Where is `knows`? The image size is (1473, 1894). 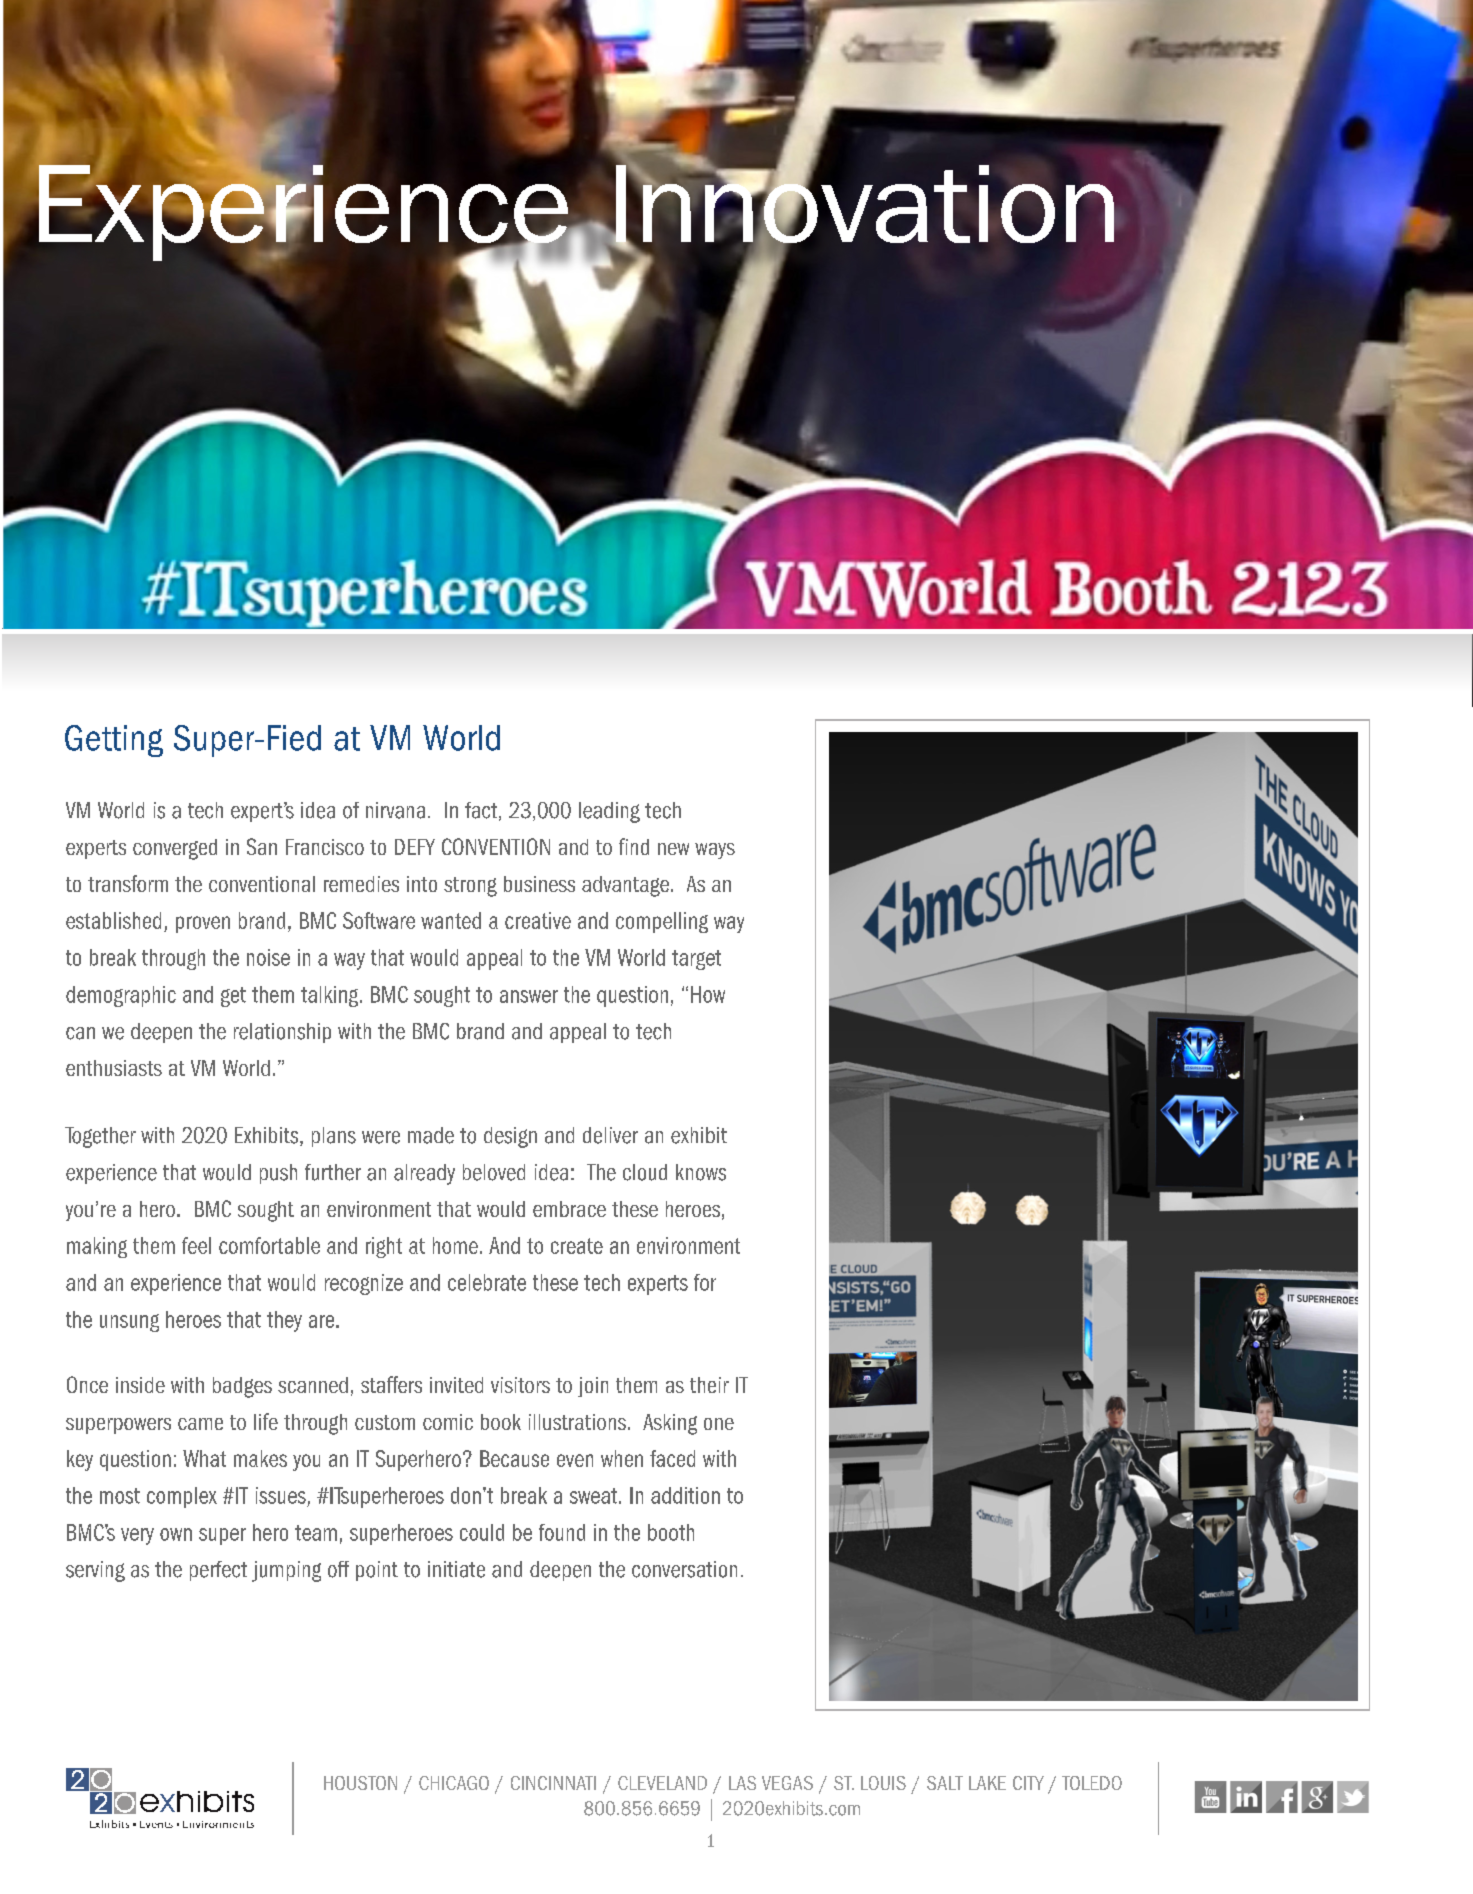
knows is located at coordinates (701, 1172).
